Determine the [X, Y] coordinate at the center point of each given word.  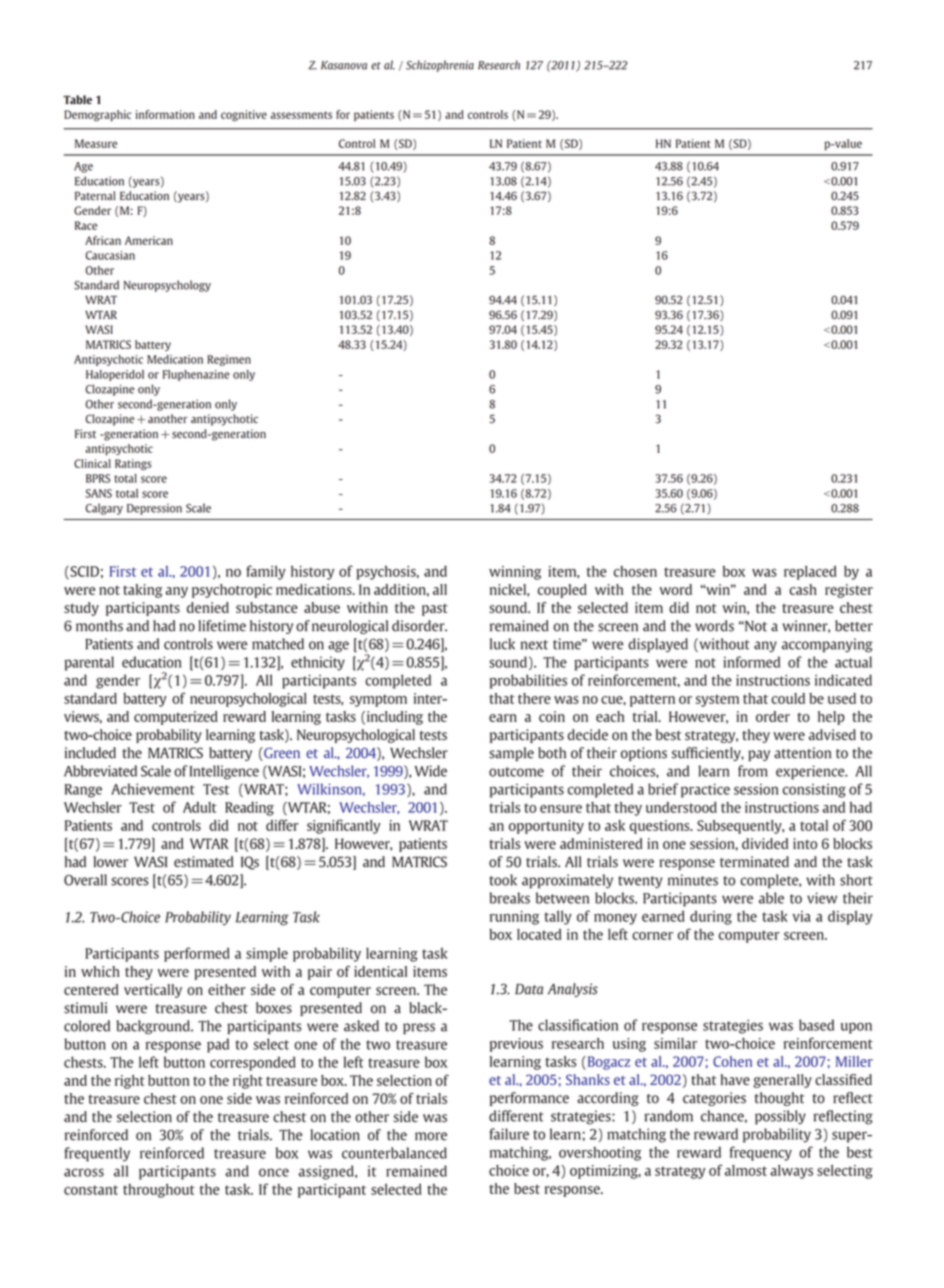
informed [751, 662]
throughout [159, 1191]
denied [208, 607]
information [165, 114]
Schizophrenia [440, 66]
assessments [301, 115]
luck [502, 644]
